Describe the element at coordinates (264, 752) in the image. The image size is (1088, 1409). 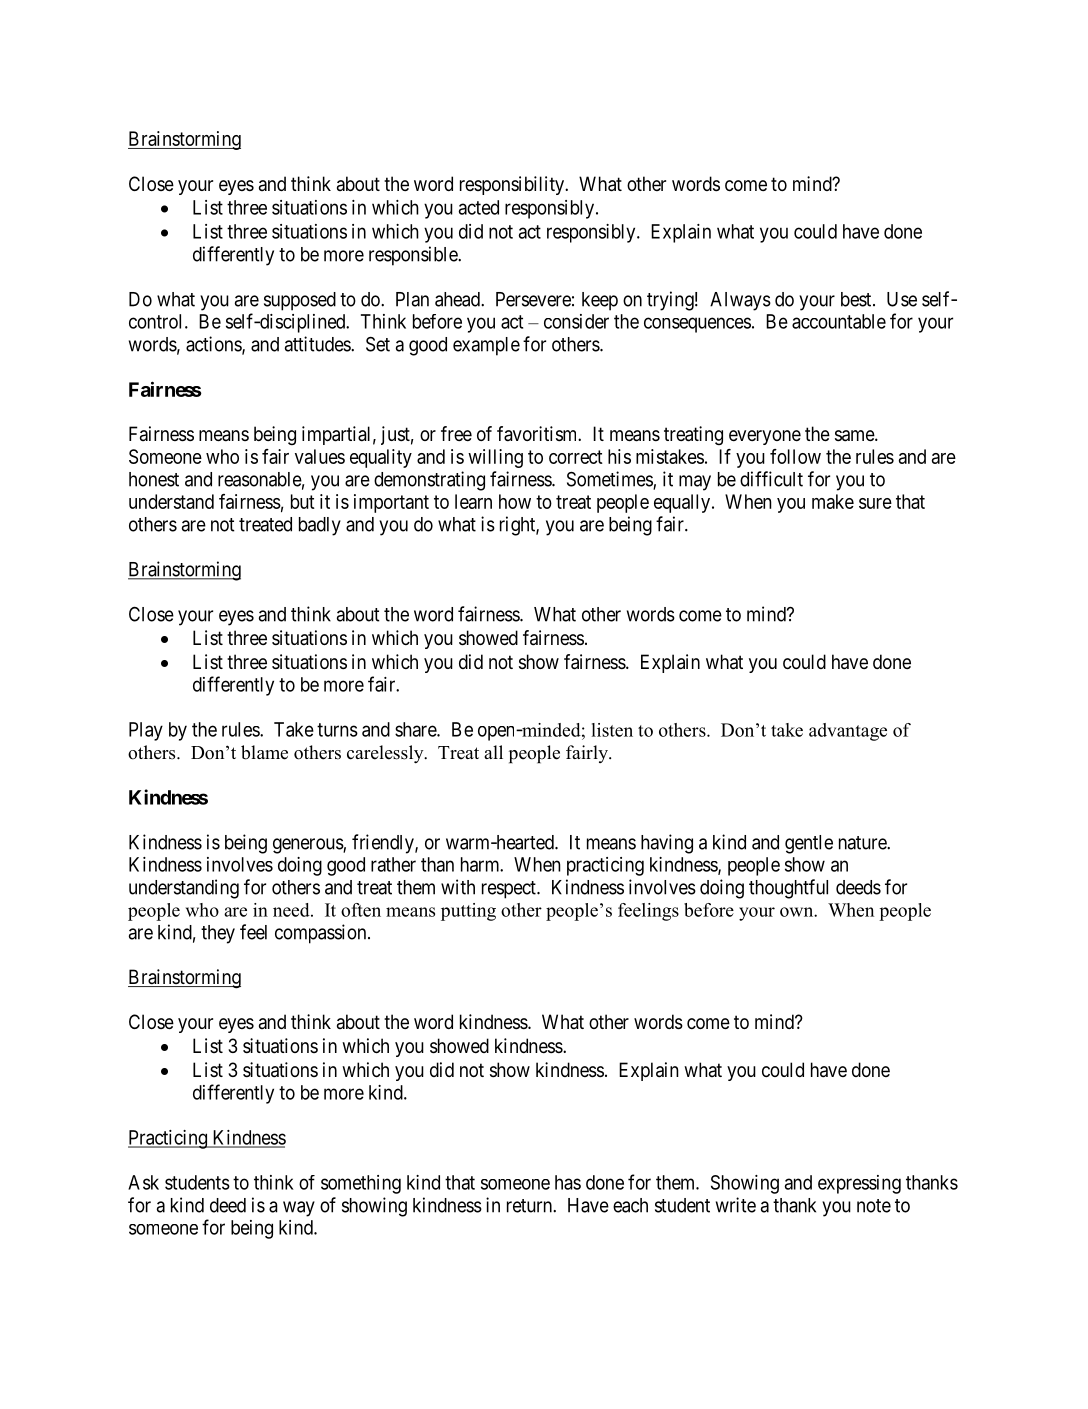
I see `blame` at that location.
